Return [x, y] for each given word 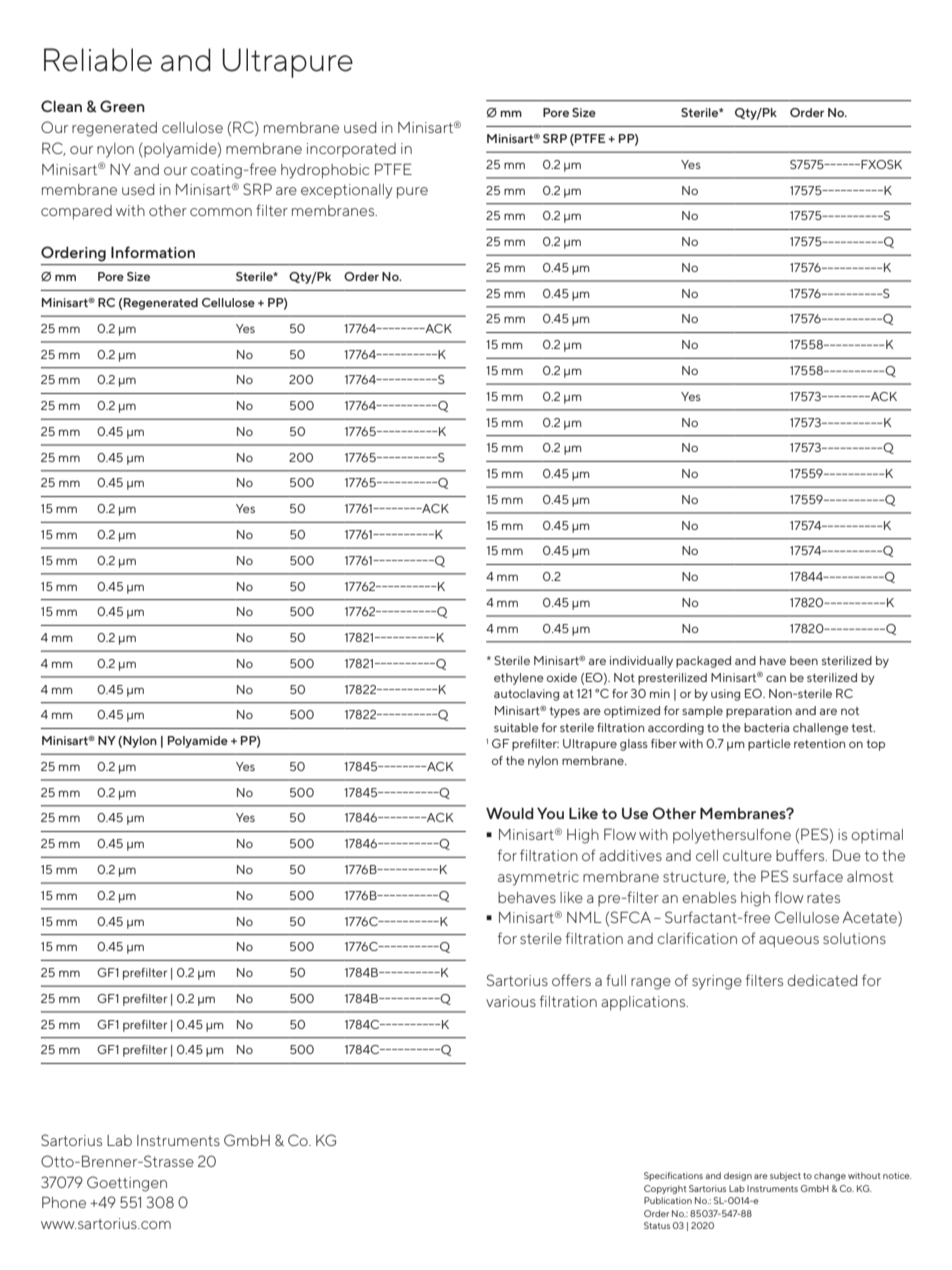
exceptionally [347, 191]
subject [785, 1176]
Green [122, 106]
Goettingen [127, 1184]
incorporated [351, 150]
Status [657, 1225]
